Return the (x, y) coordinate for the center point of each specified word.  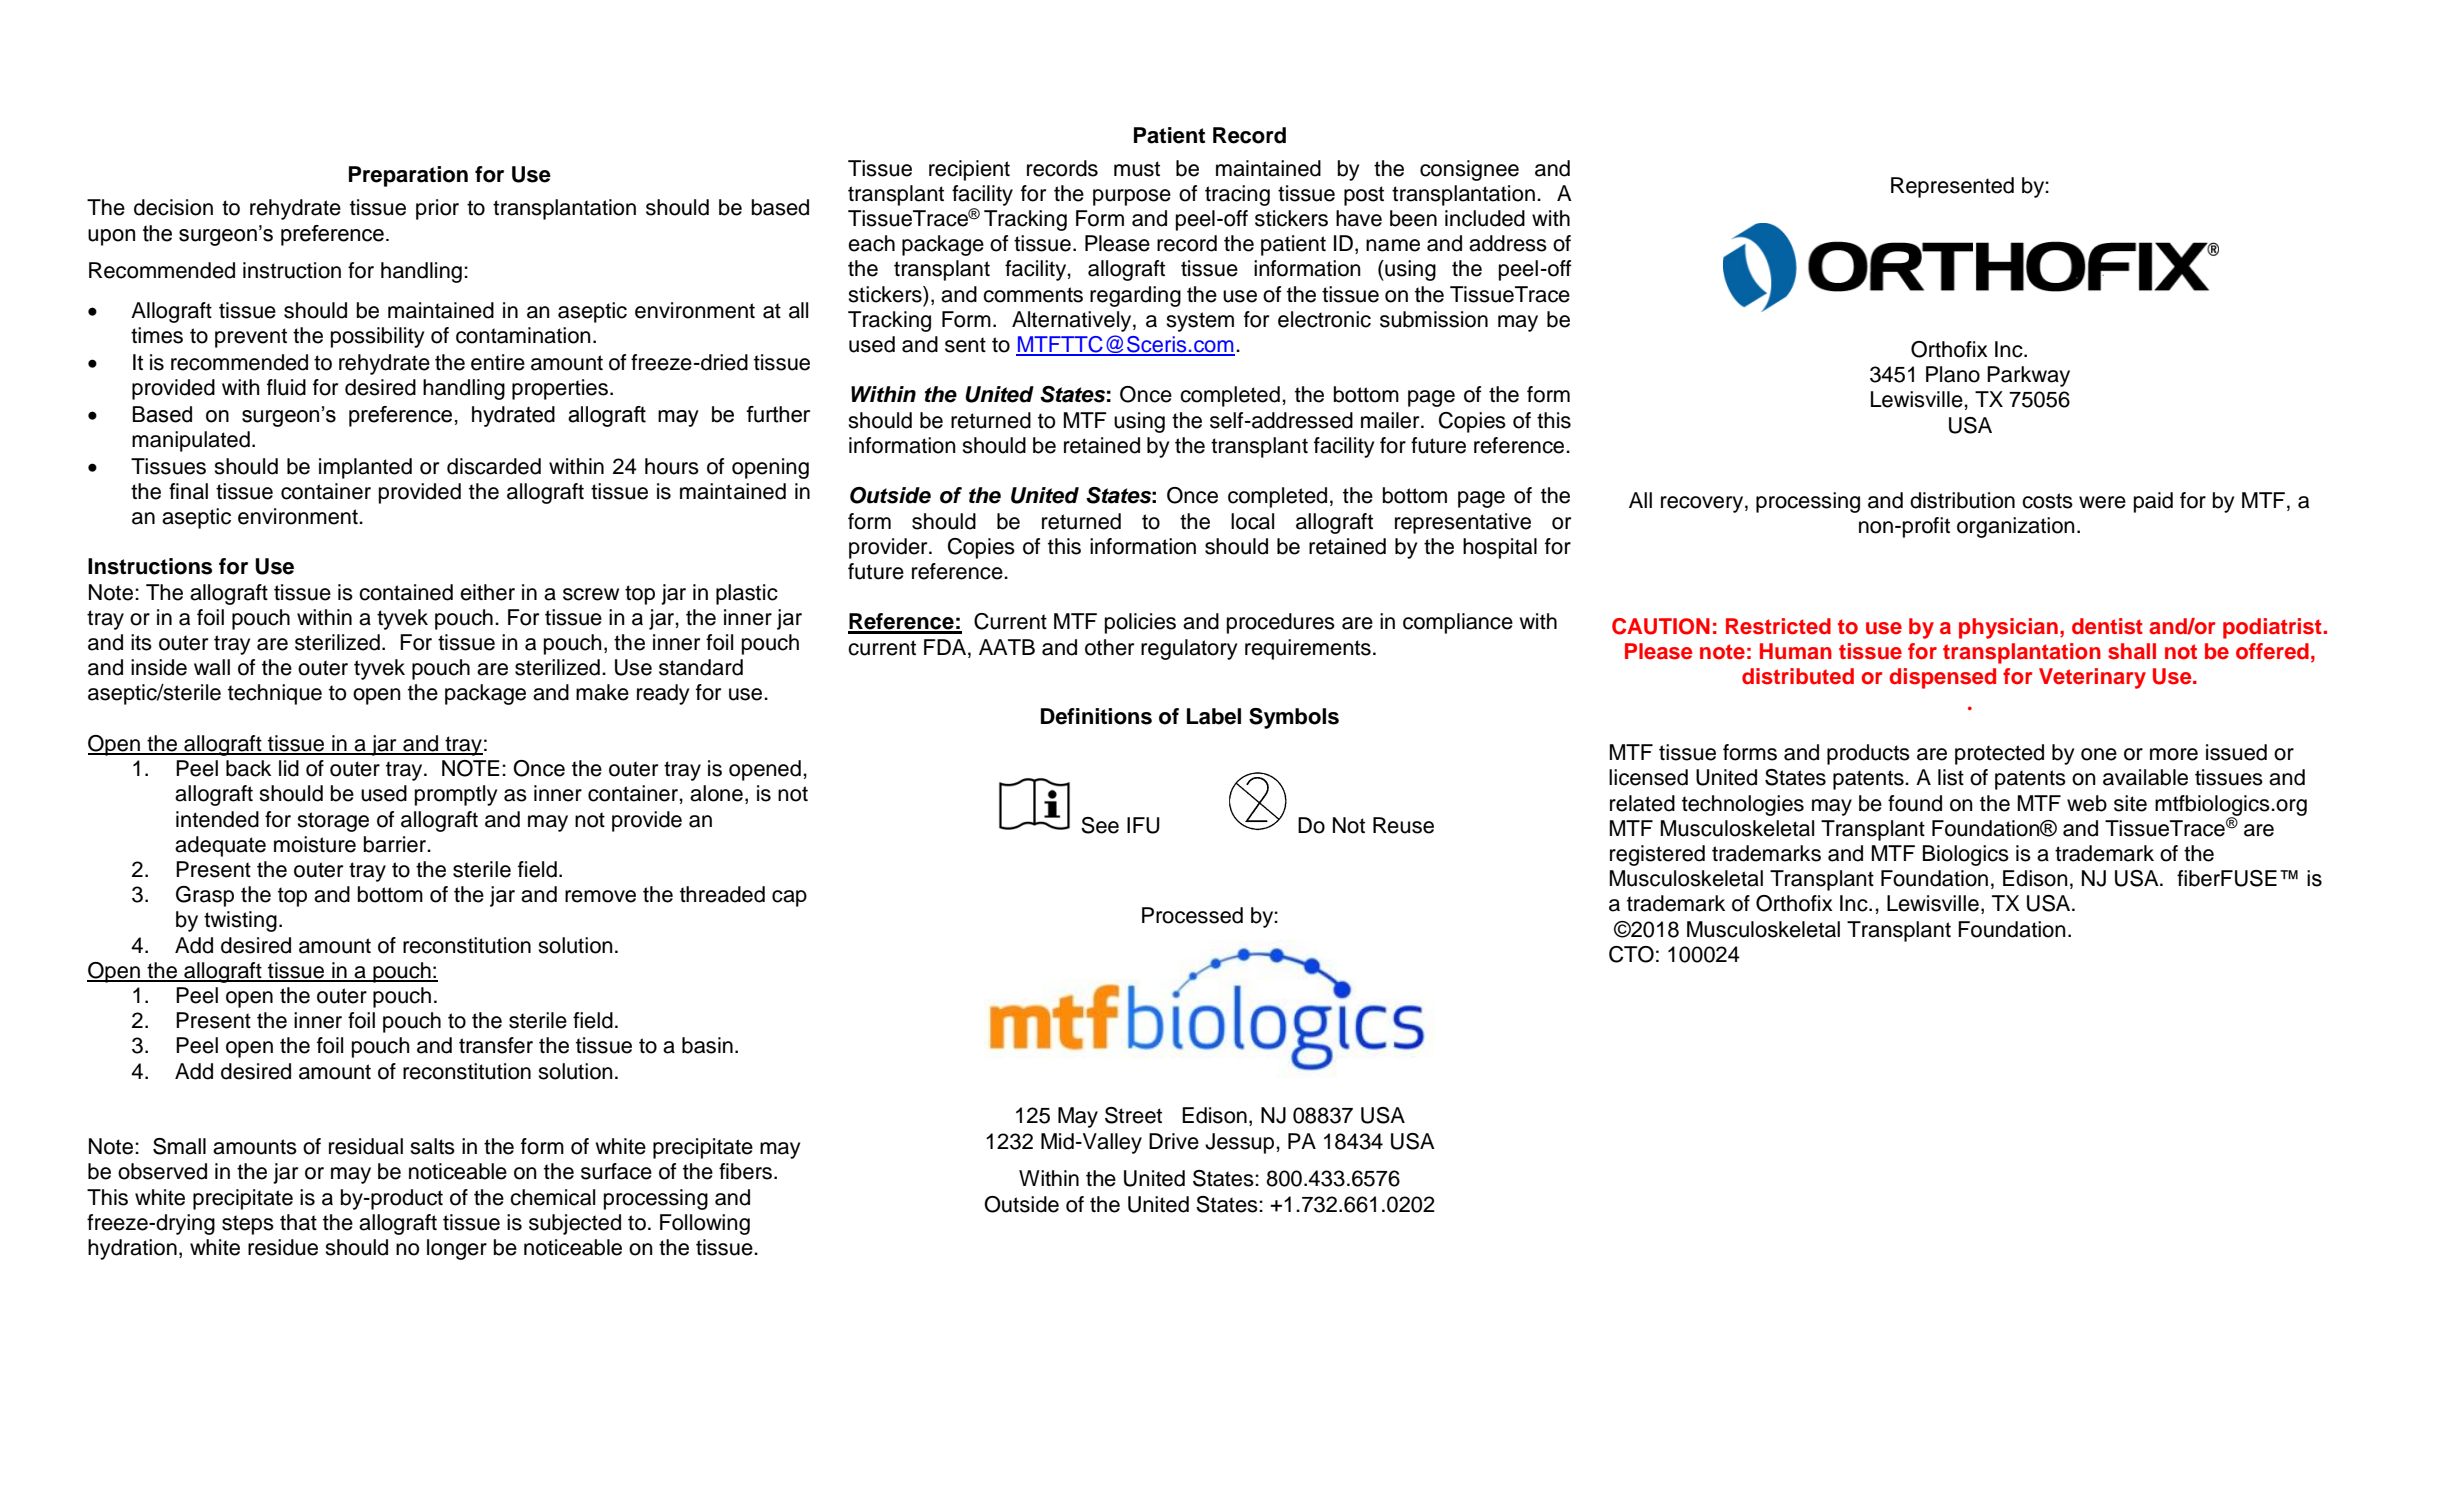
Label (1214, 716)
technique (275, 694)
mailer (1391, 420)
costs (2047, 501)
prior (437, 209)
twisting (240, 921)
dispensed (1942, 678)
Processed (1192, 915)
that (298, 1222)
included (1485, 218)
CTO (1631, 954)
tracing (1237, 195)
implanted (365, 468)
